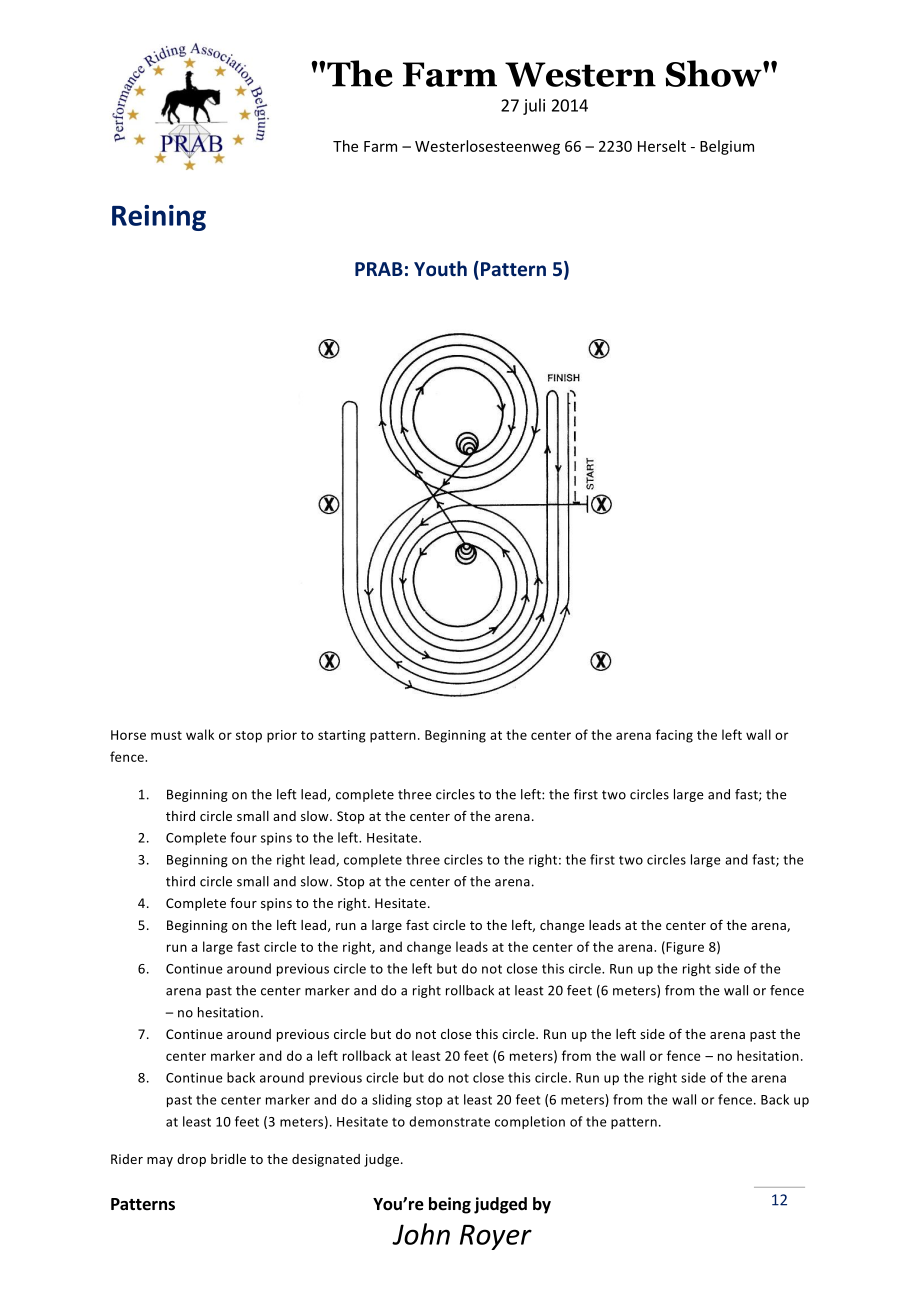 The height and width of the page is (1308, 924). I want to click on drop, so click(191, 1160).
